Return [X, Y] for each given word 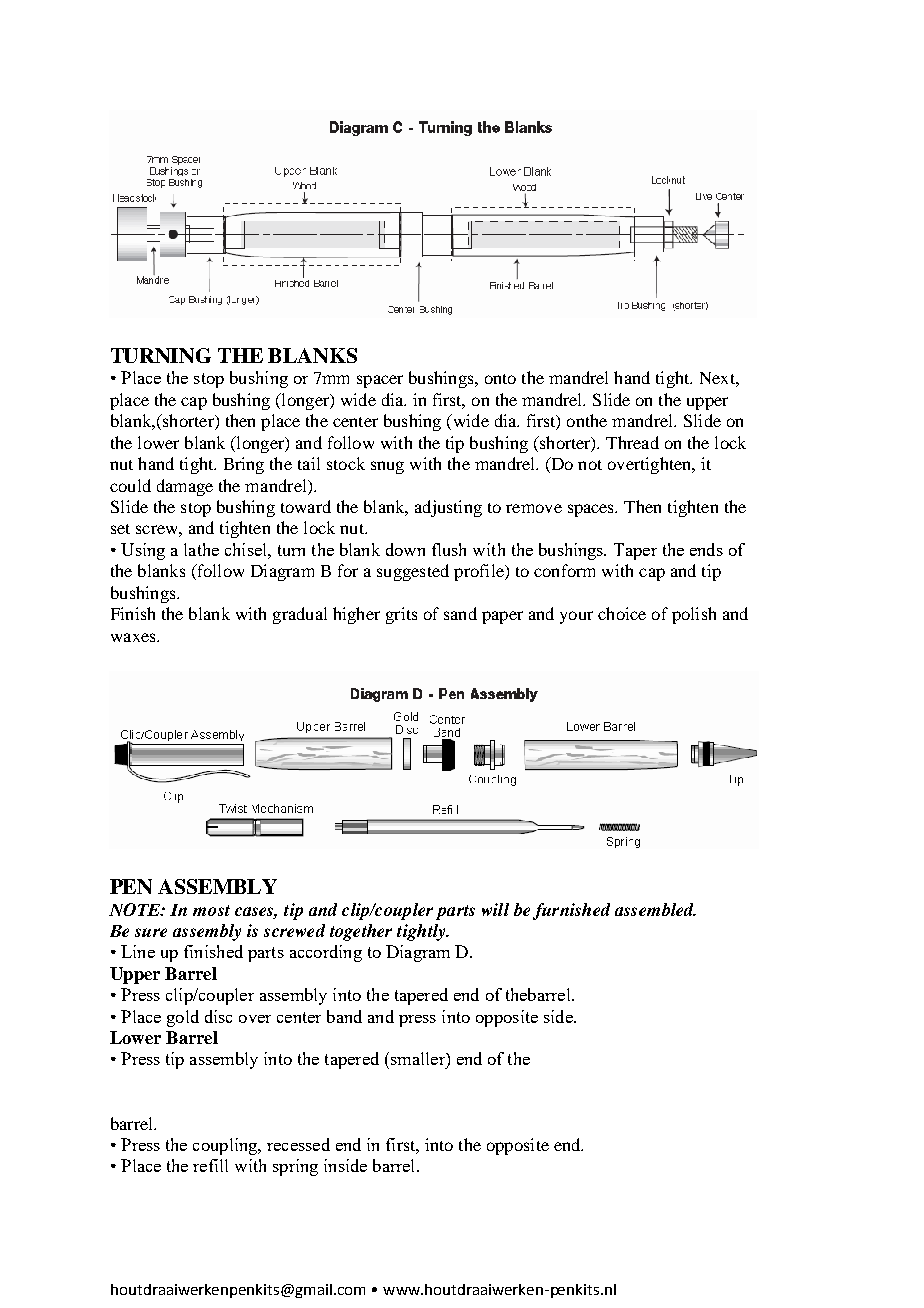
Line [138, 951]
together [361, 932]
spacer [380, 381]
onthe [587, 420]
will [495, 909]
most [211, 910]
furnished [571, 911]
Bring [244, 465]
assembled [655, 909]
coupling [226, 1146]
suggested [413, 572]
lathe [201, 549]
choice [622, 613]
